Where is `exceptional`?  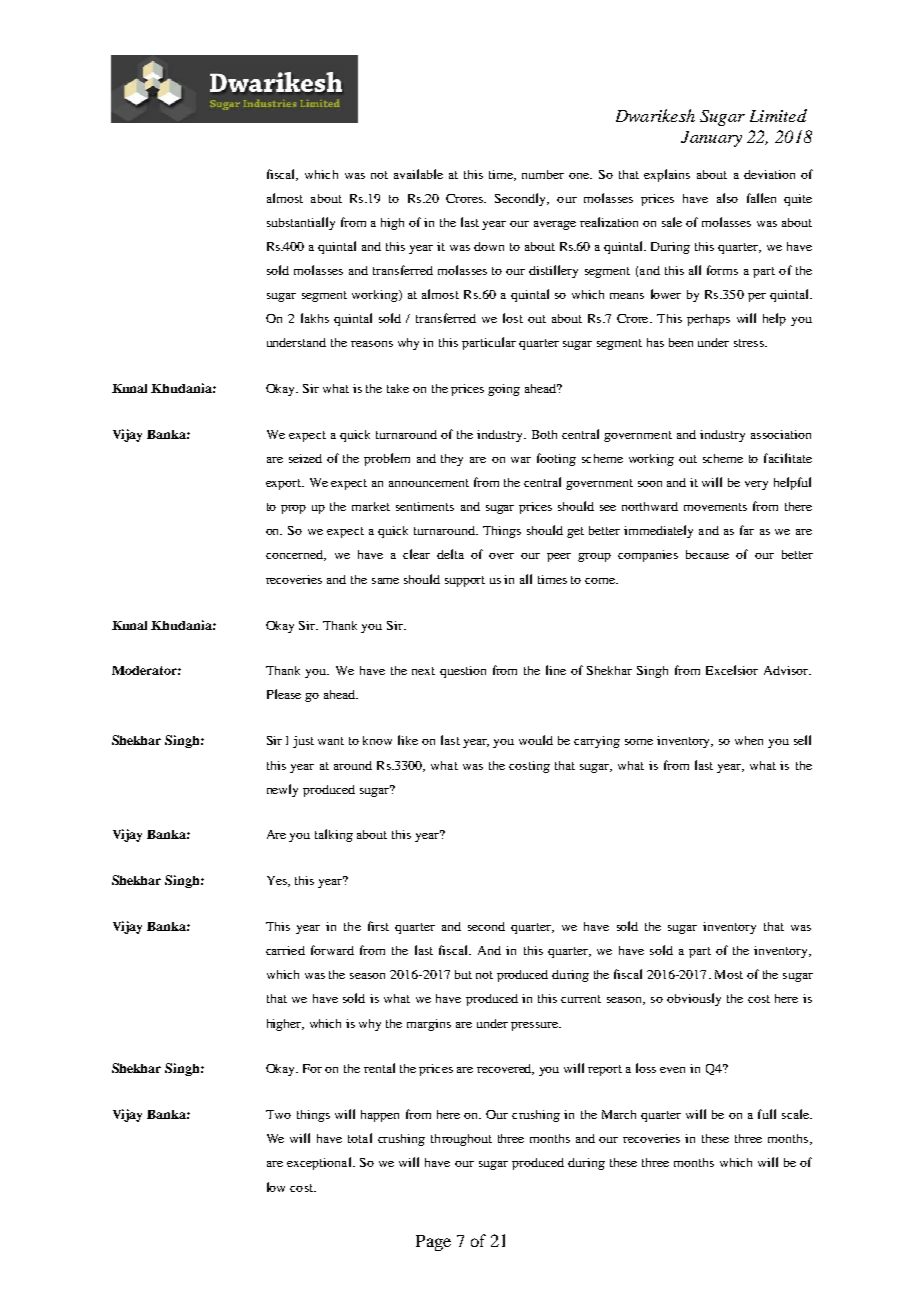 exceptional is located at coordinates (320, 1163).
